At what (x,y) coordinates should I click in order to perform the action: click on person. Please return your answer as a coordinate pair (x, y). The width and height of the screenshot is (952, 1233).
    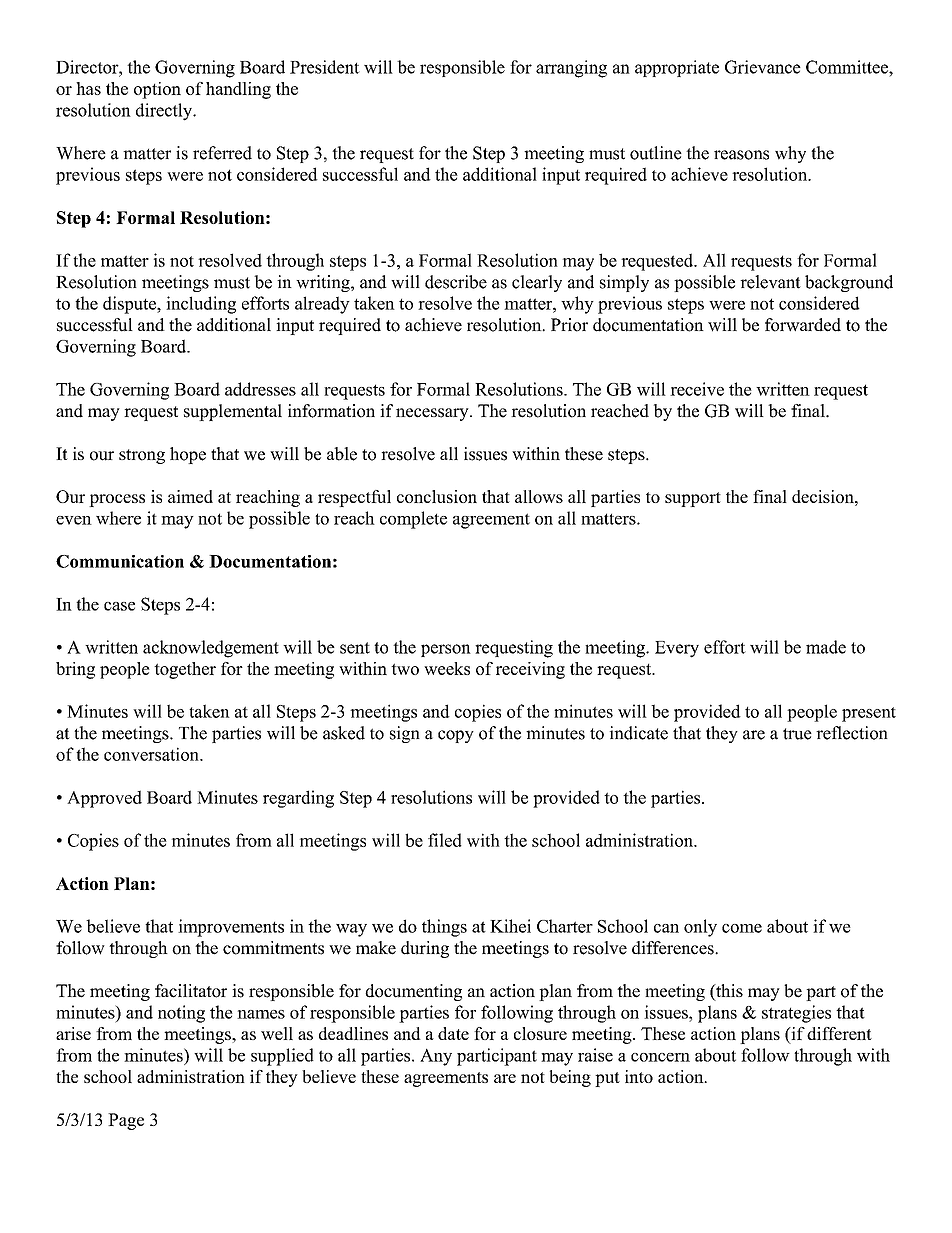
    Looking at the image, I should click on (446, 650).
